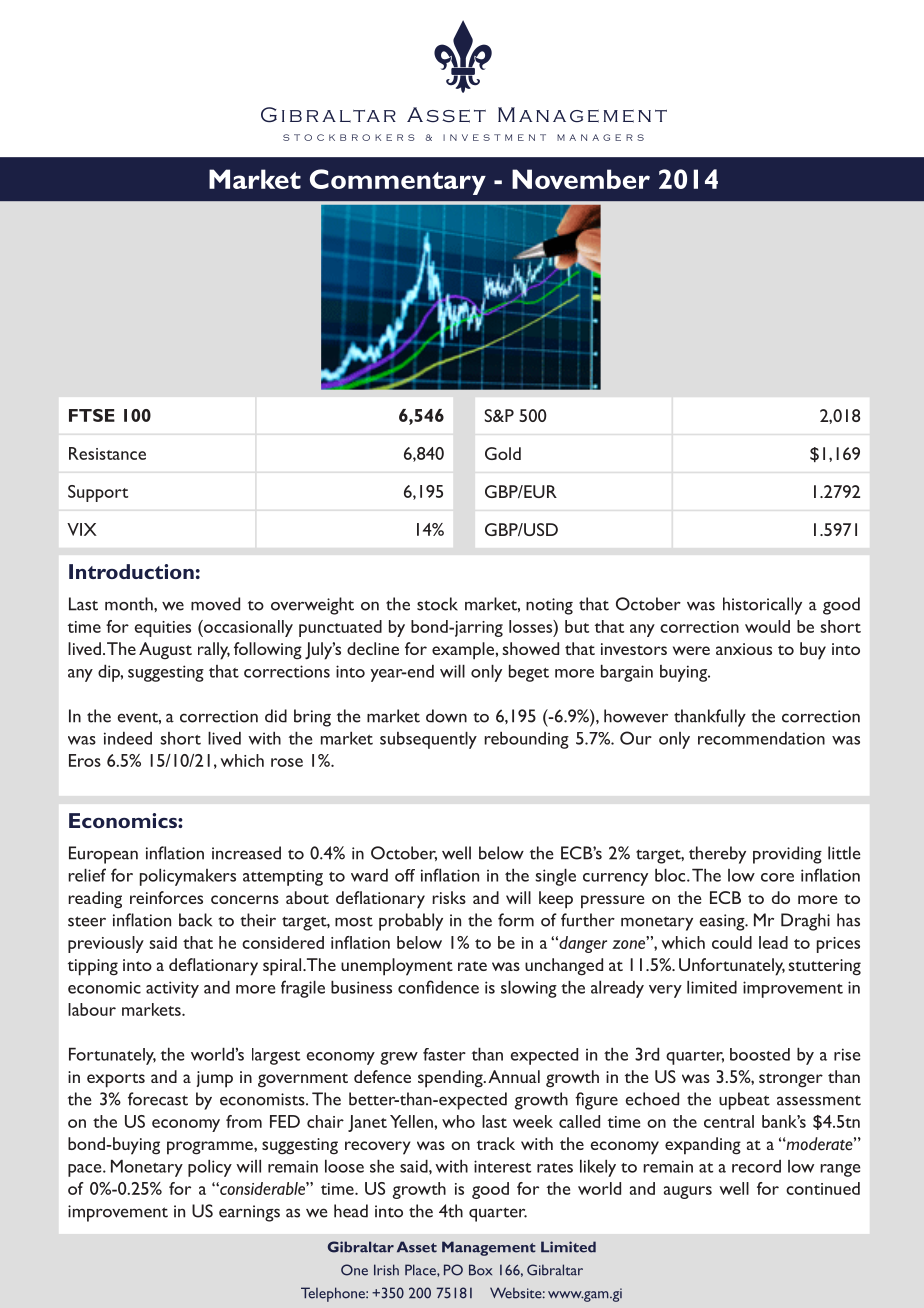 This screenshot has width=924, height=1308. Describe the element at coordinates (480, 1270) in the screenshot. I see `Box` at that location.
